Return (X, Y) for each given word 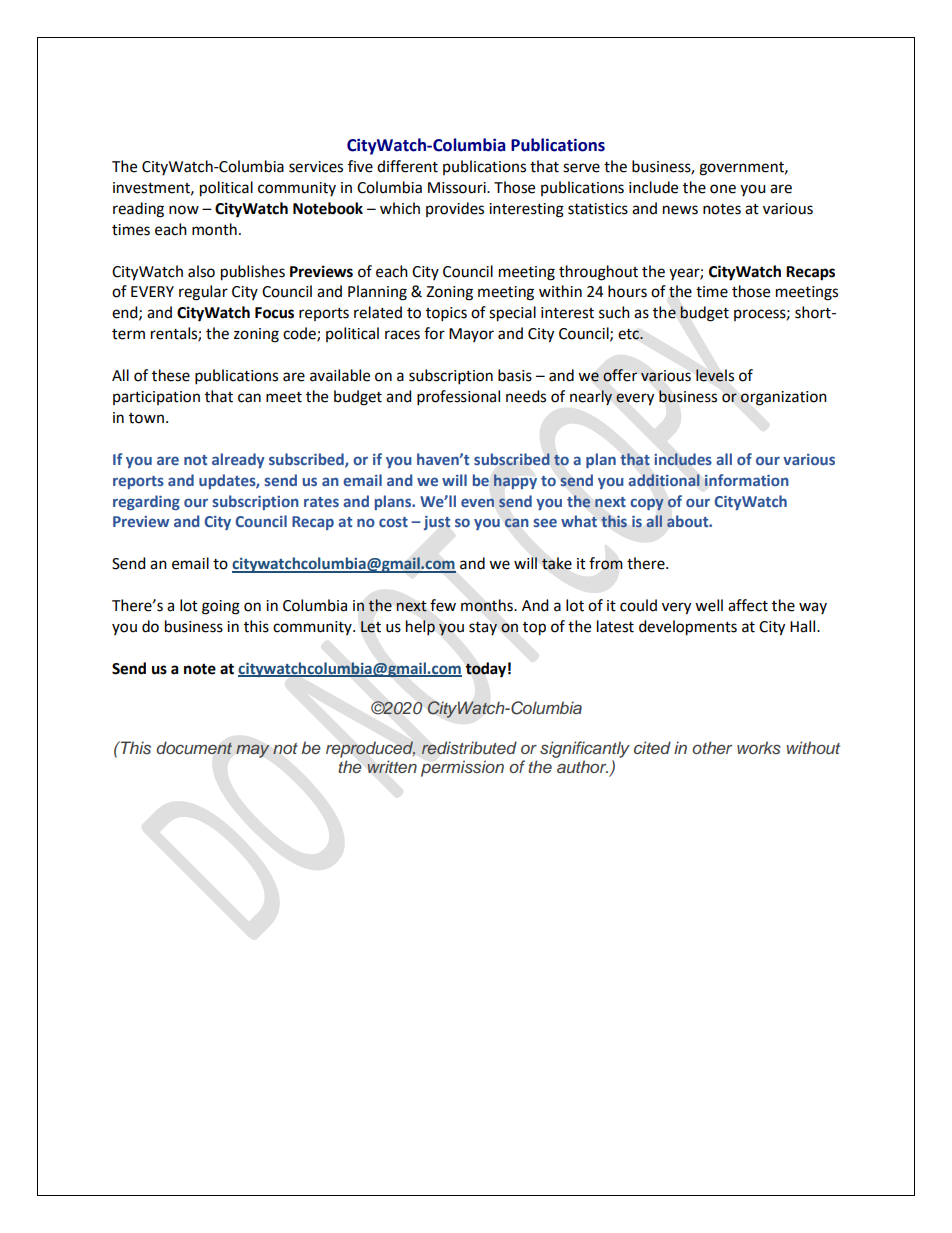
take (557, 563)
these (171, 375)
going (221, 607)
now (184, 210)
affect (748, 605)
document (194, 748)
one (723, 189)
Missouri (458, 188)
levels (715, 375)
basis (515, 375)
